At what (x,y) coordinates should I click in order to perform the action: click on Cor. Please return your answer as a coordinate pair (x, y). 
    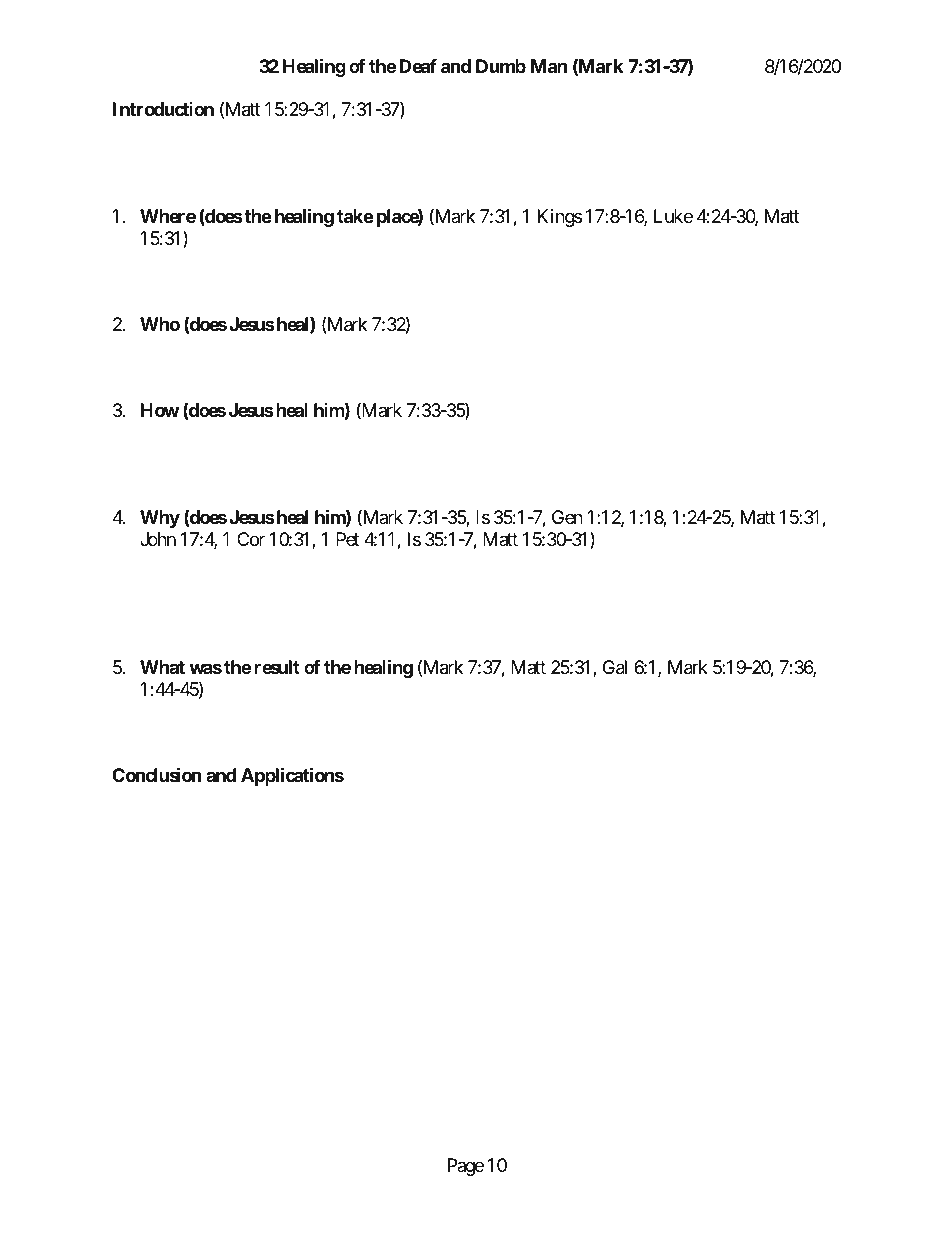
    Looking at the image, I should click on (251, 539).
